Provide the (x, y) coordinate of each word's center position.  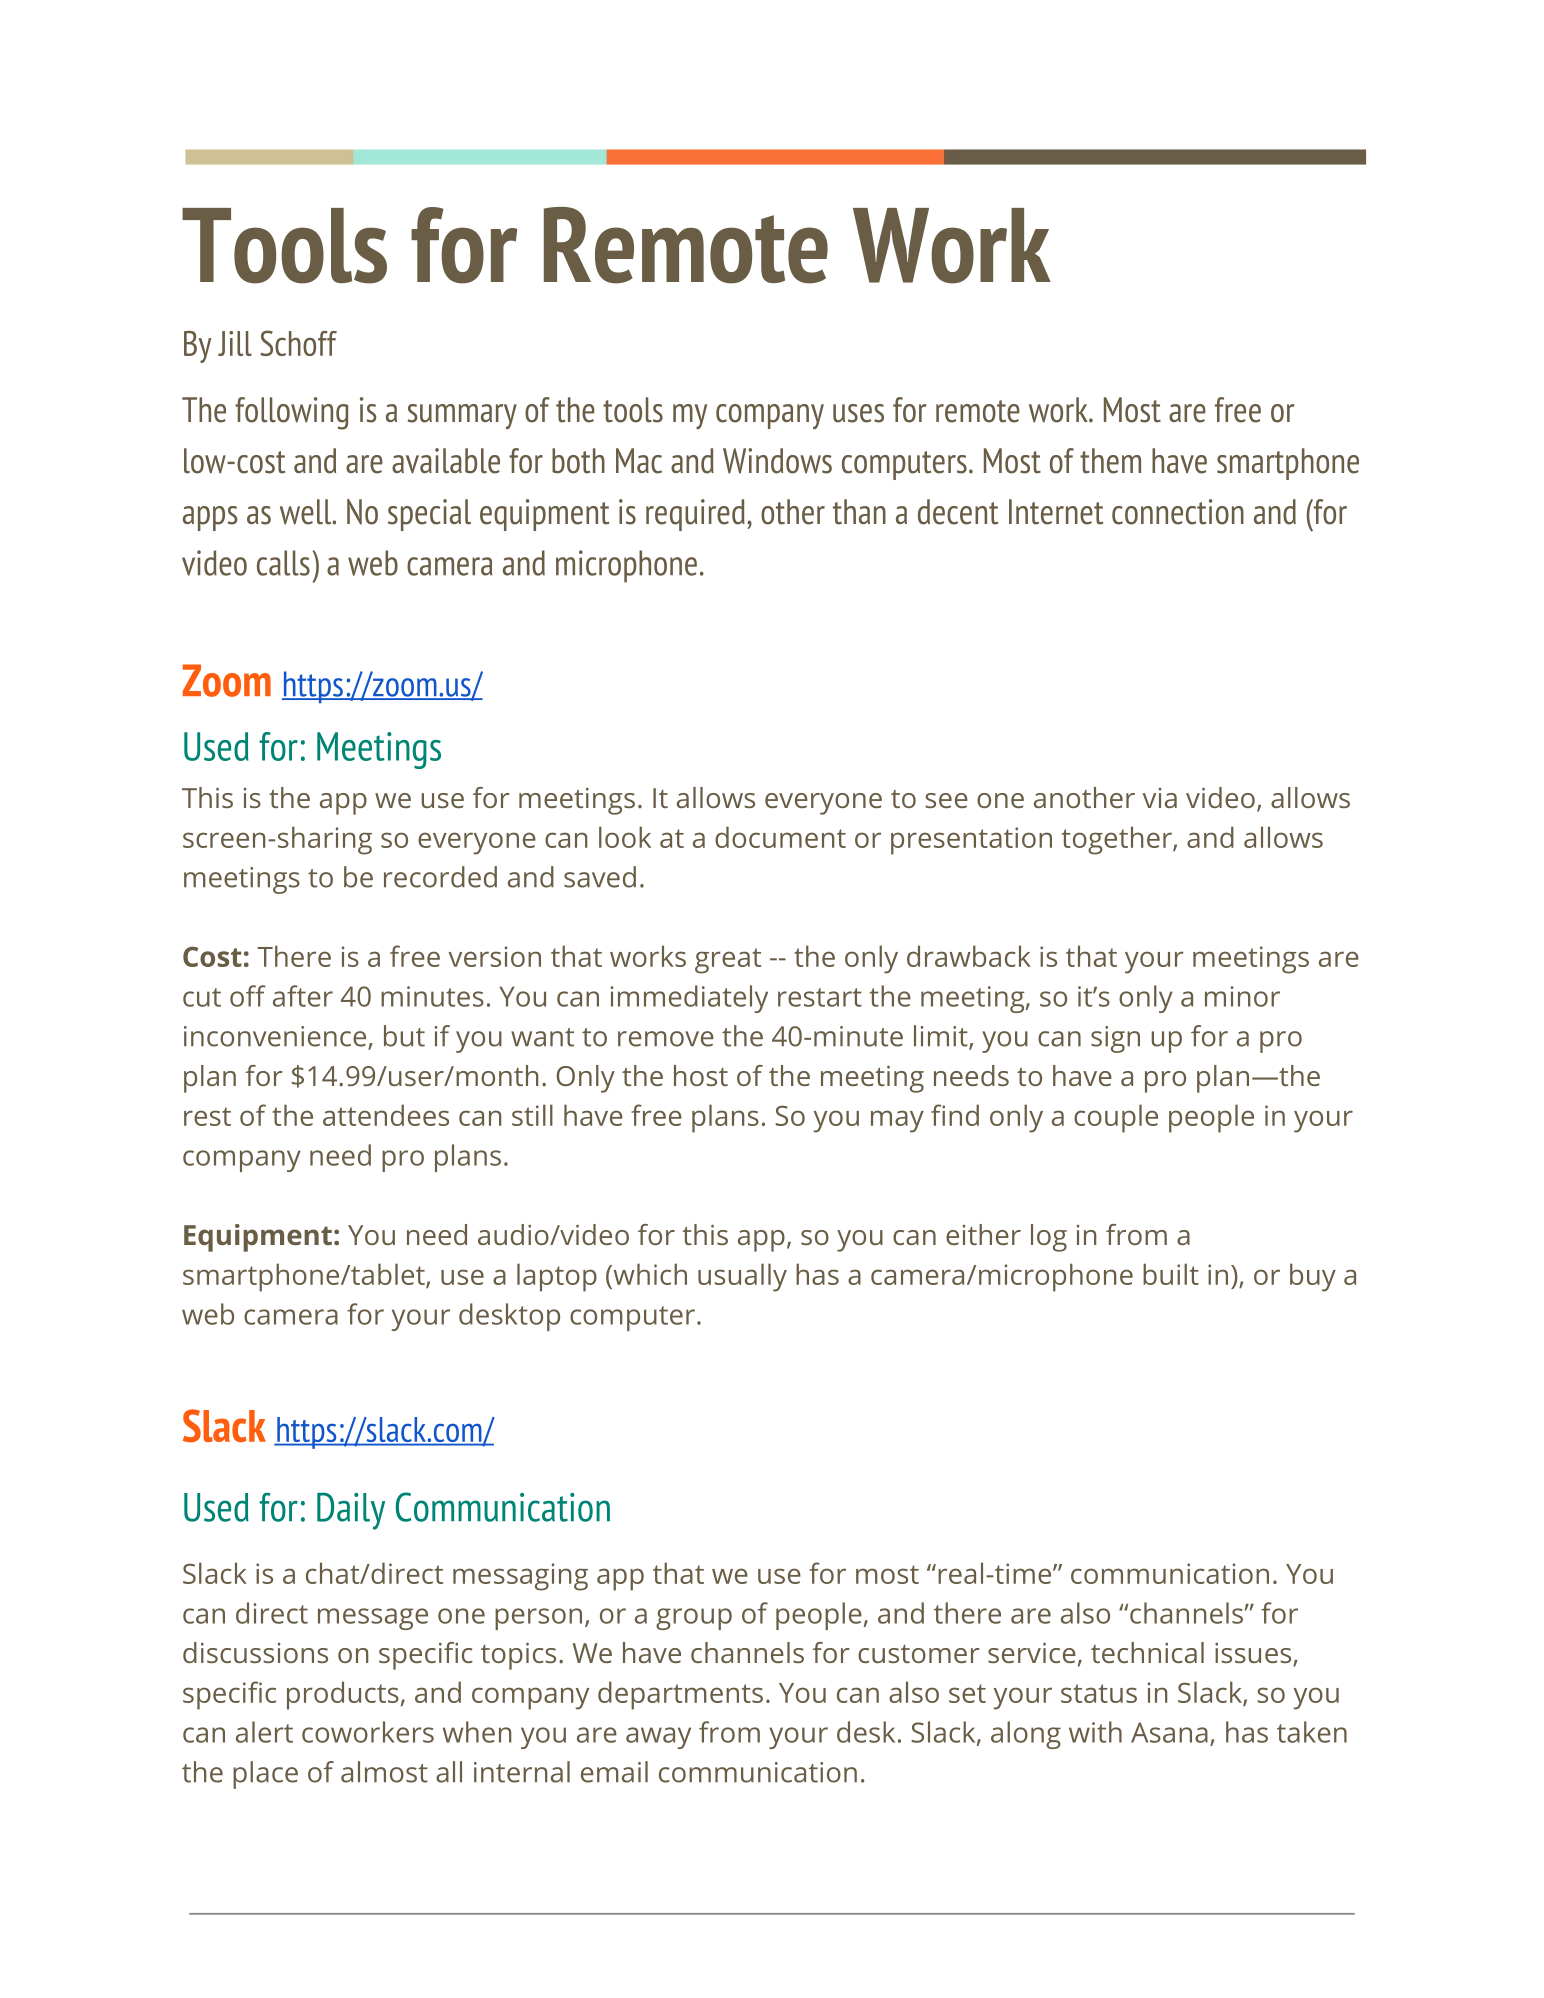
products (343, 1695)
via (1160, 798)
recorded (440, 877)
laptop (557, 1277)
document (780, 837)
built (1171, 1274)
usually (742, 1277)
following (291, 413)
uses (858, 413)
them (1110, 461)
